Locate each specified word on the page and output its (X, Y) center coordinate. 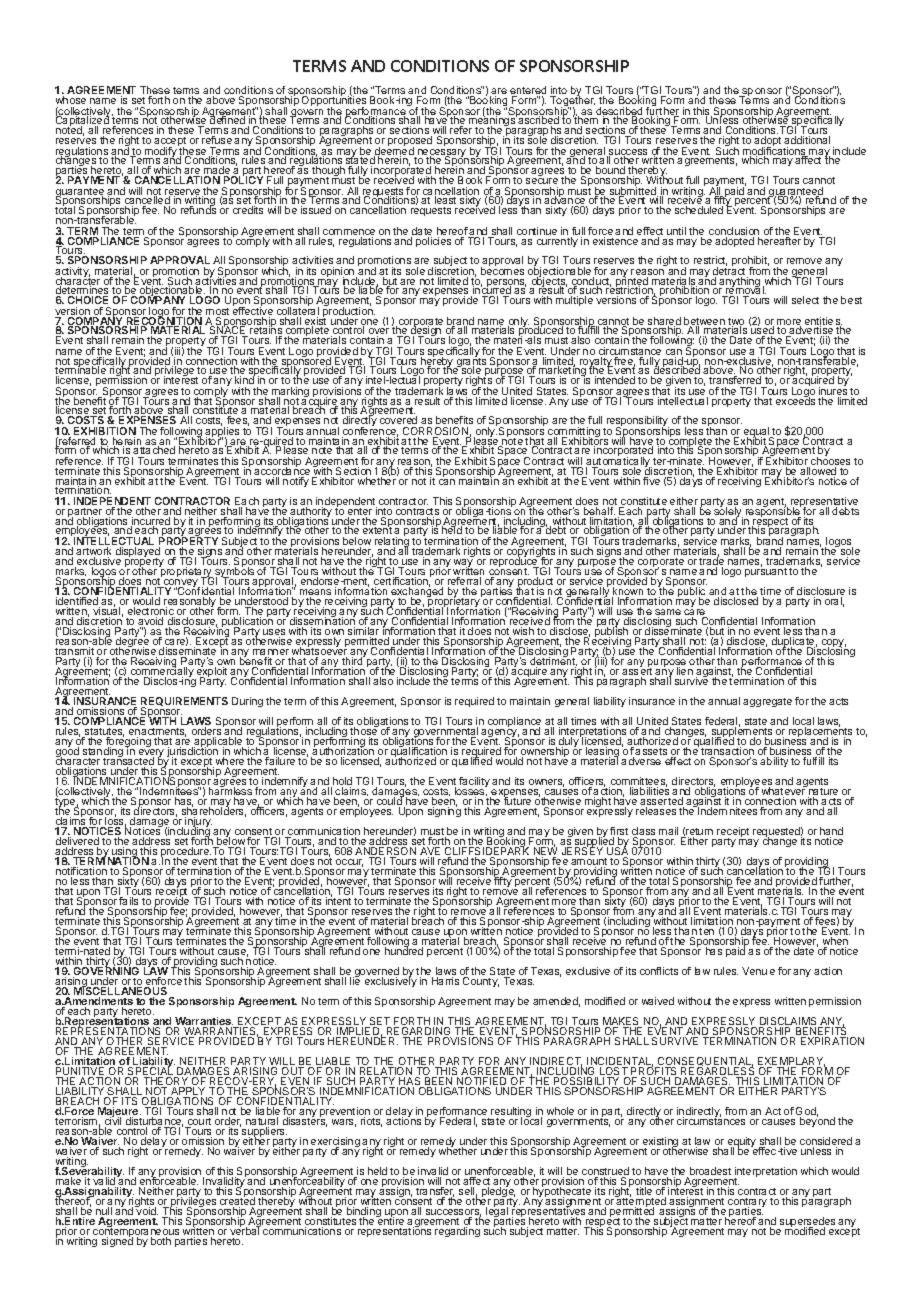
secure (542, 183)
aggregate (767, 702)
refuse (217, 142)
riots (371, 1122)
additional (807, 142)
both (161, 1241)
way (463, 564)
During (247, 702)
